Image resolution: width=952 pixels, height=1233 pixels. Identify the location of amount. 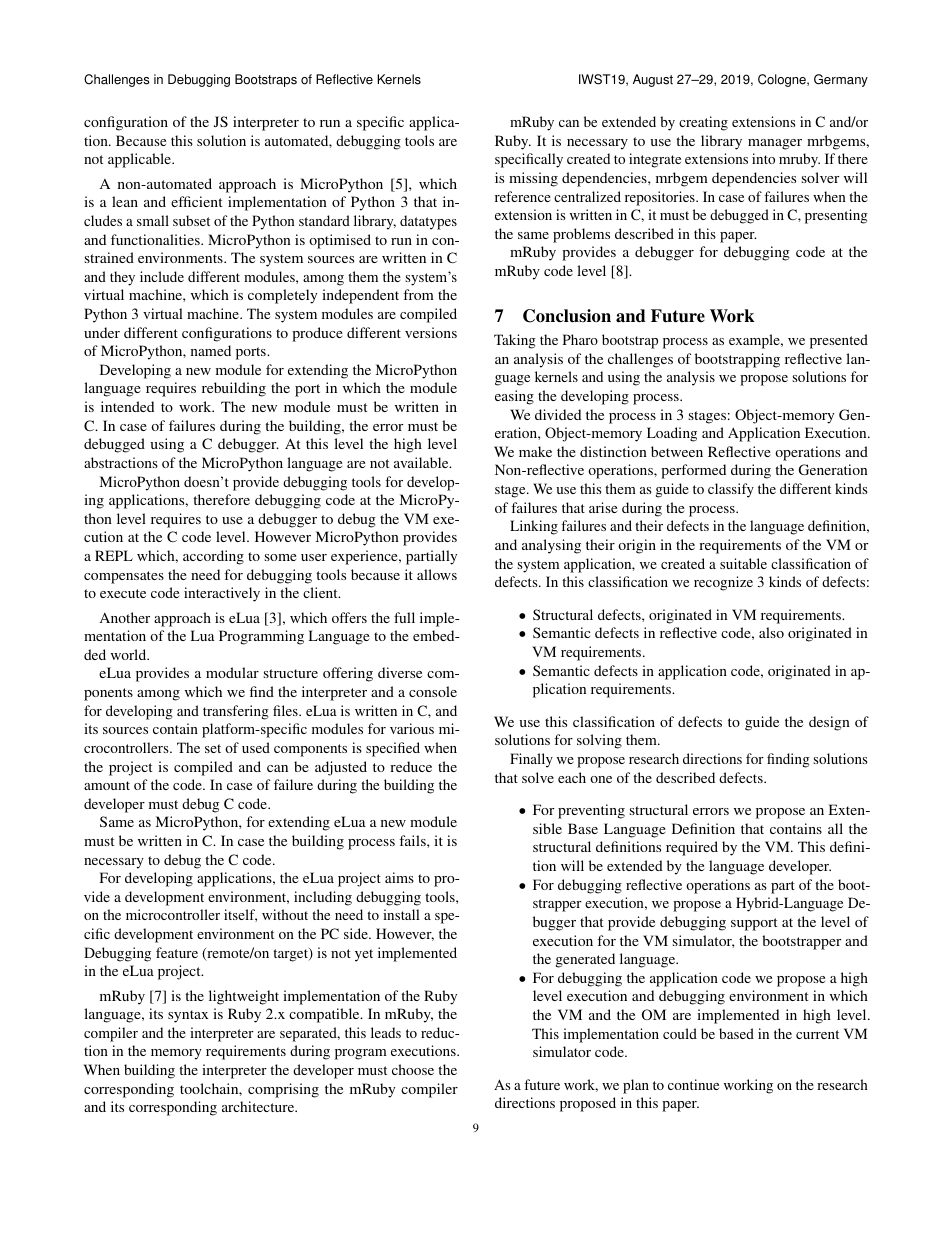
(107, 785).
